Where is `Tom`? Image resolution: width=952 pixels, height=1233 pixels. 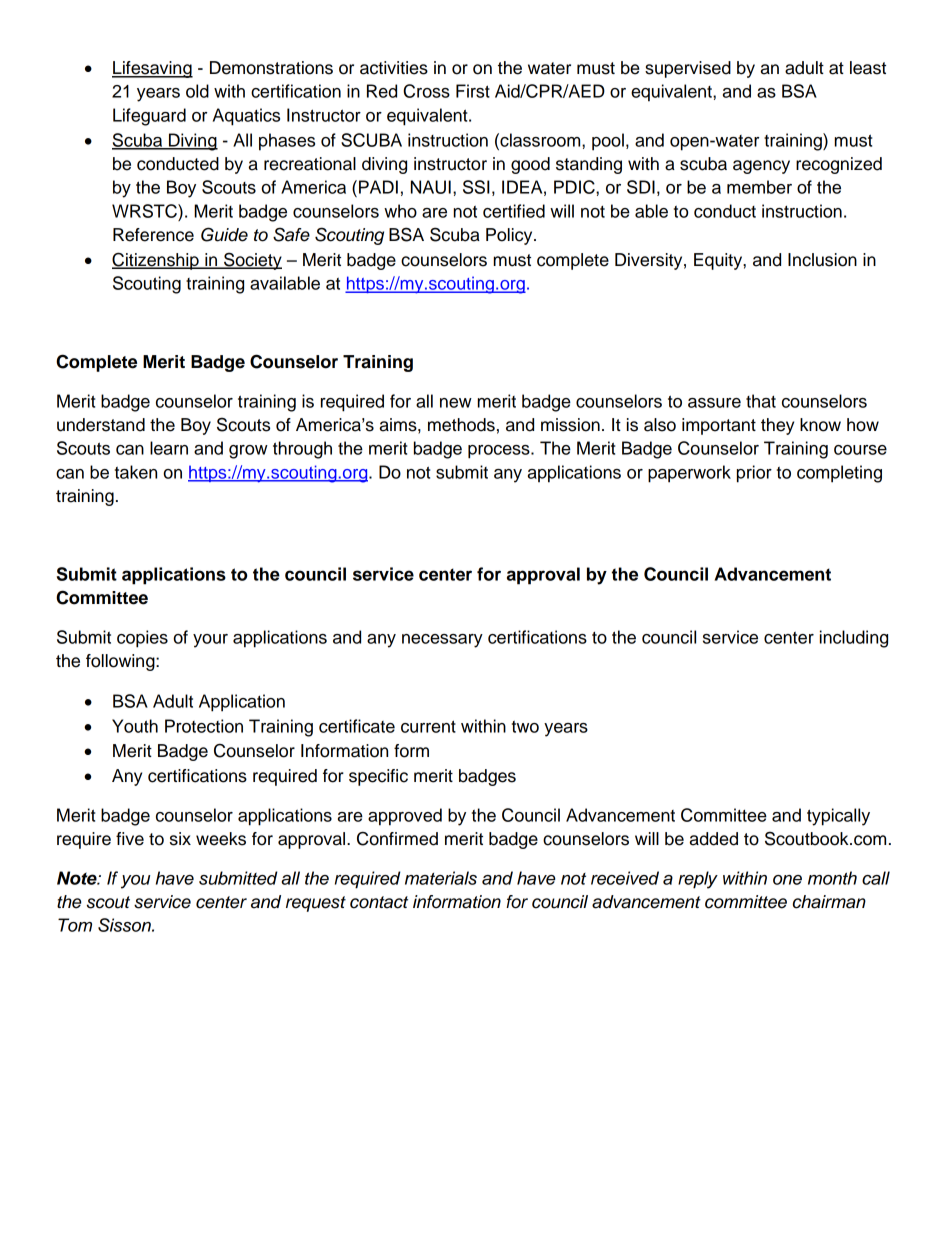 Tom is located at coordinates (75, 925).
